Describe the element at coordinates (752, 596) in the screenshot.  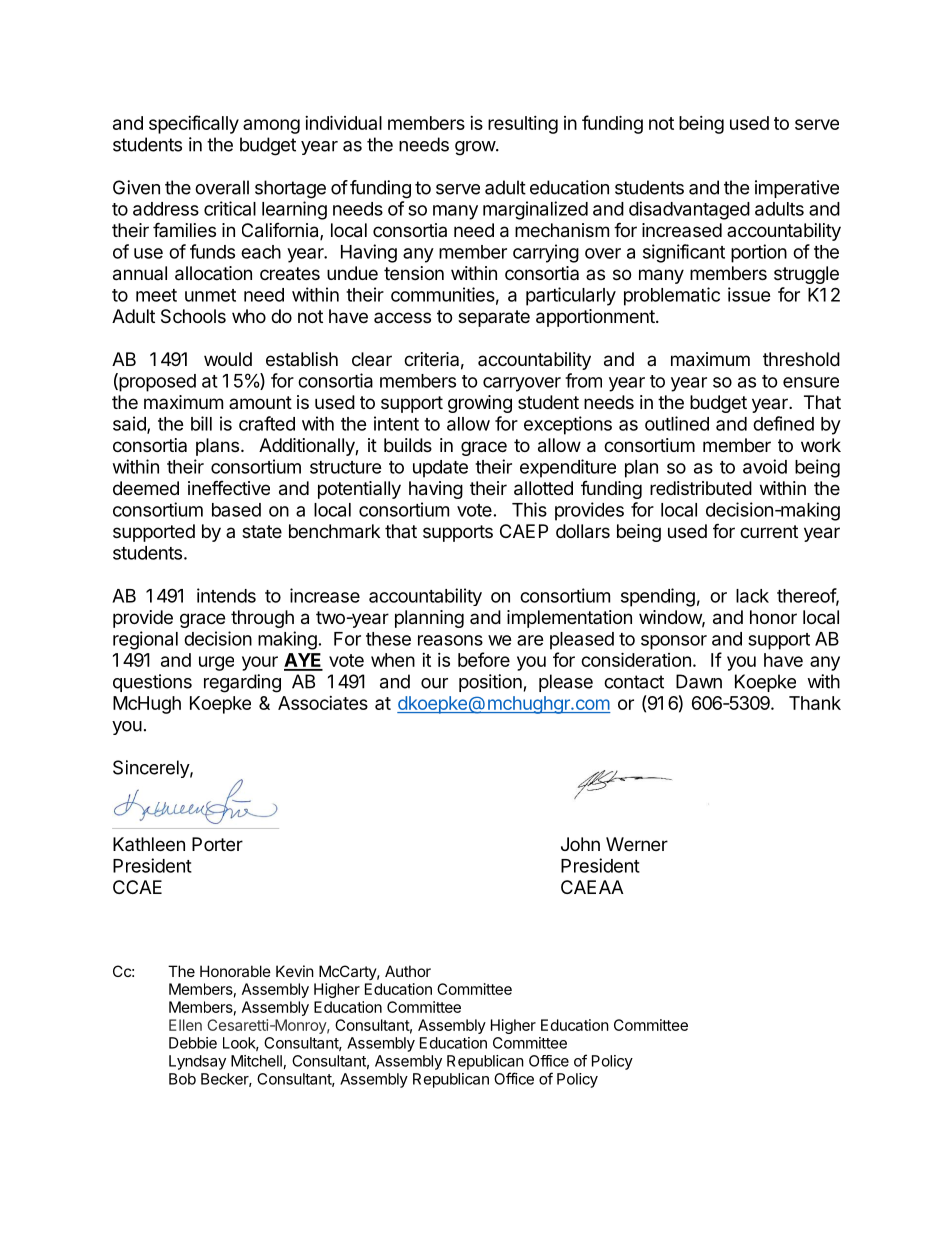
I see `lack` at that location.
